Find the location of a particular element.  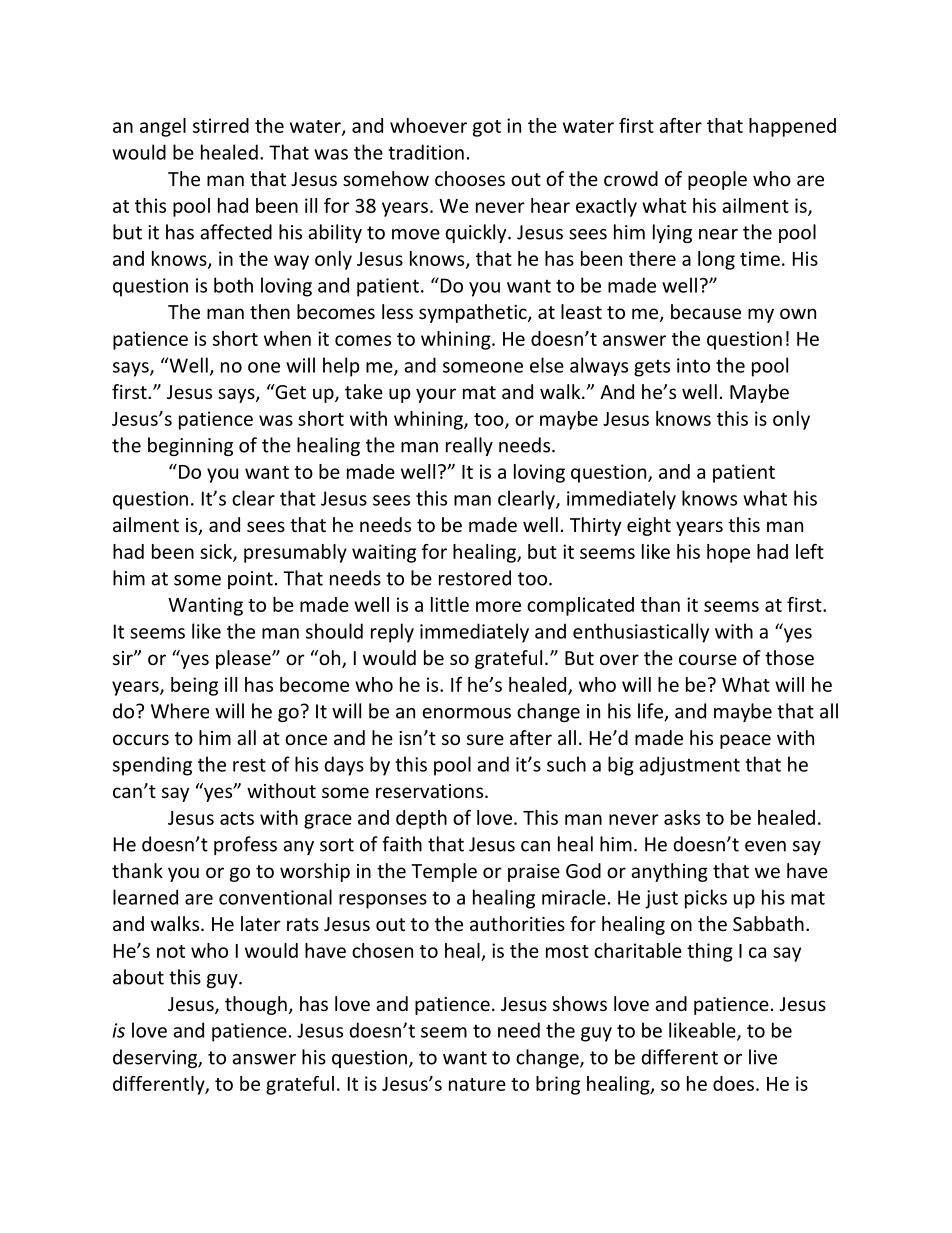

chooses is located at coordinates (470, 178).
